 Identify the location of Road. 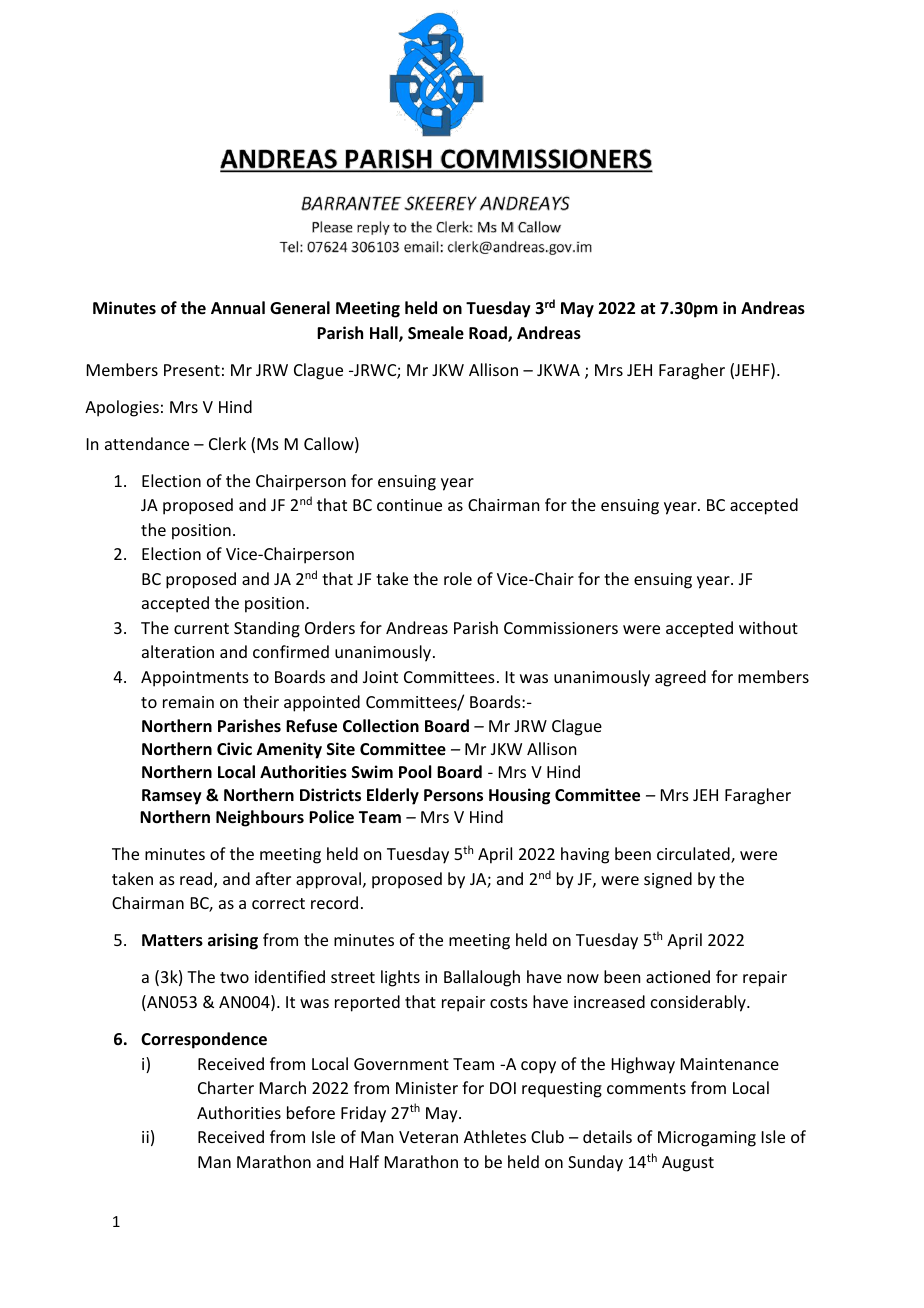
(489, 334).
